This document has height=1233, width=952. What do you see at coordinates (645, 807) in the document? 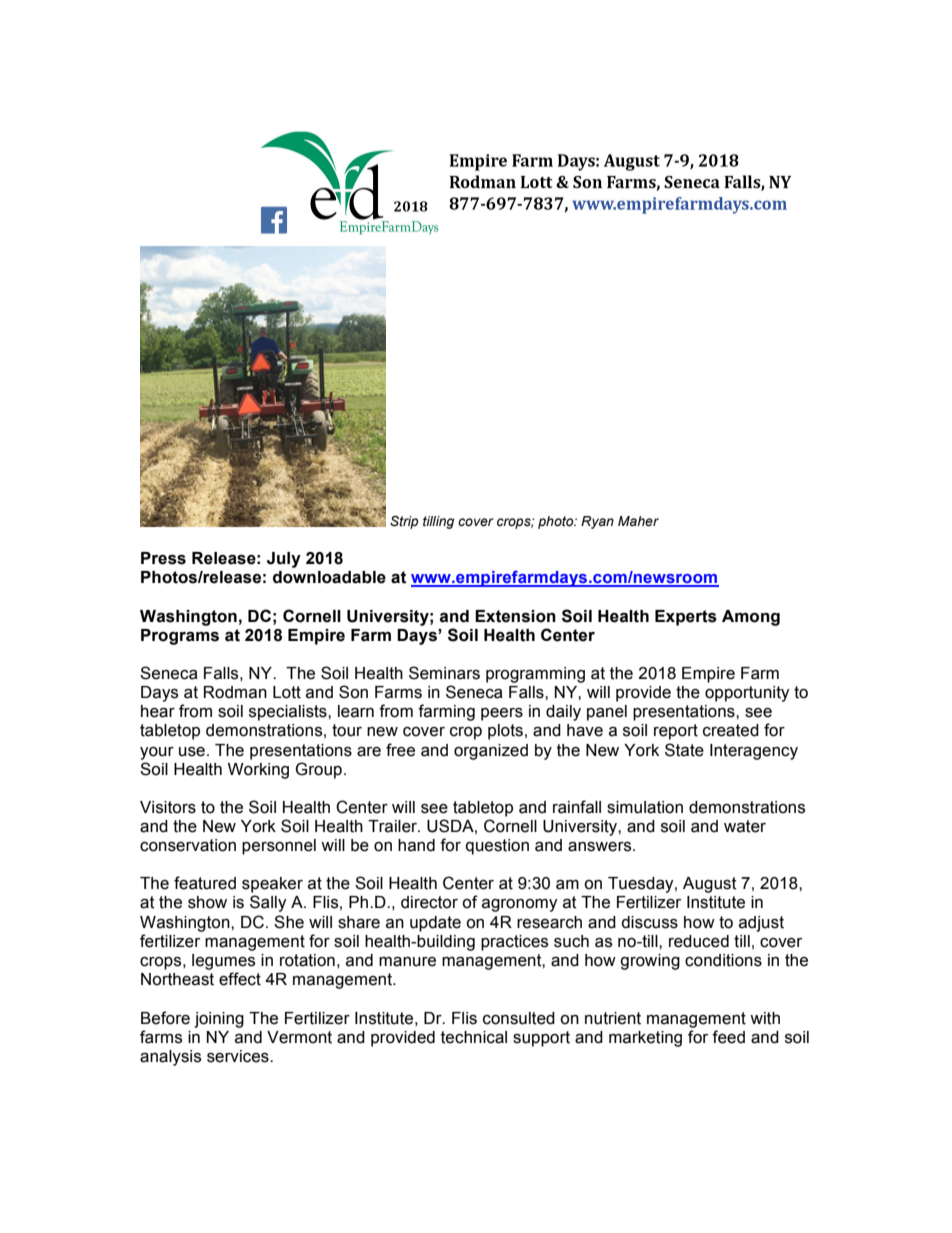
I see `simulation` at bounding box center [645, 807].
